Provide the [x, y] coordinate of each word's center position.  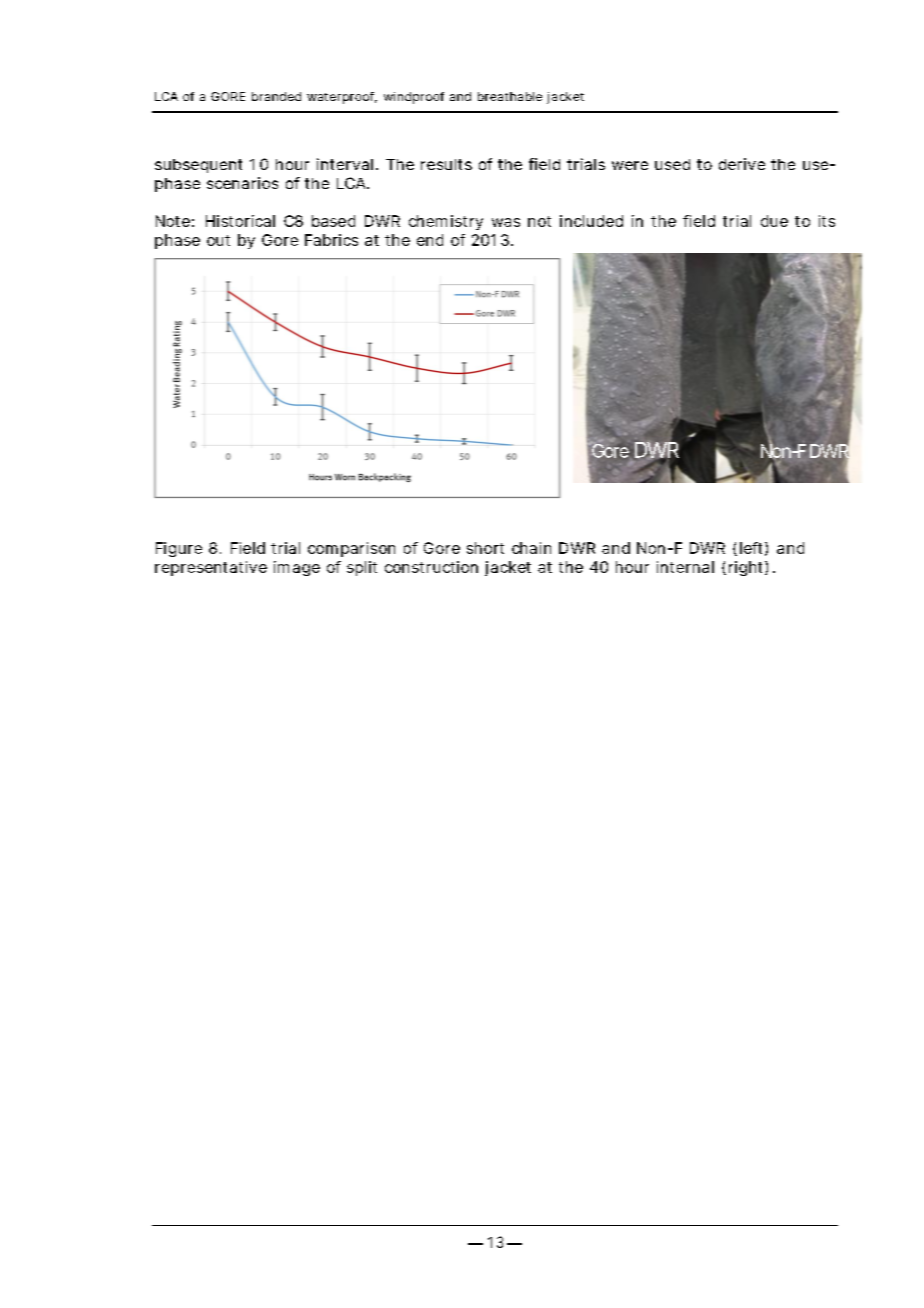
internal [685, 567]
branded [276, 96]
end [430, 240]
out [218, 240]
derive [742, 164]
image [297, 568]
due [774, 221]
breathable [510, 96]
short [485, 548]
